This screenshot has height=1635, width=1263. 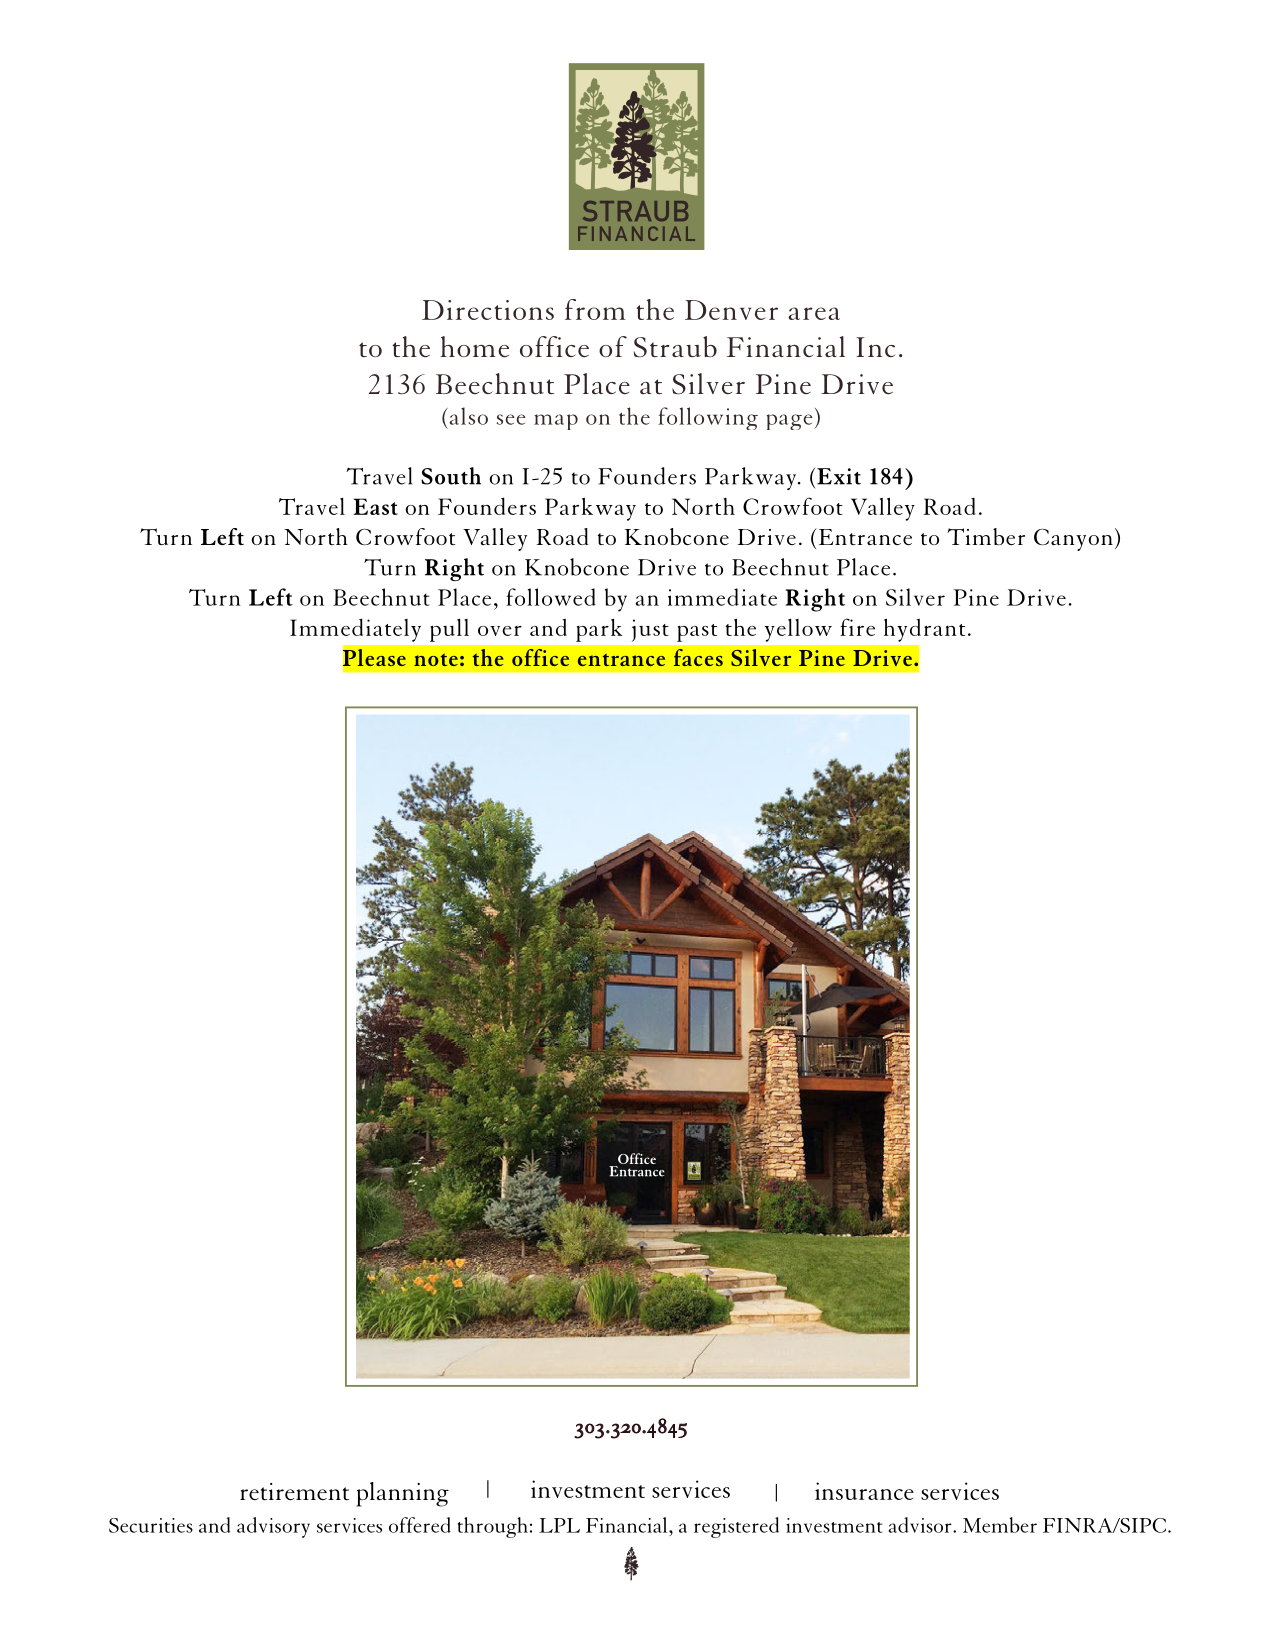 What do you see at coordinates (475, 346) in the screenshot?
I see `home` at bounding box center [475, 346].
